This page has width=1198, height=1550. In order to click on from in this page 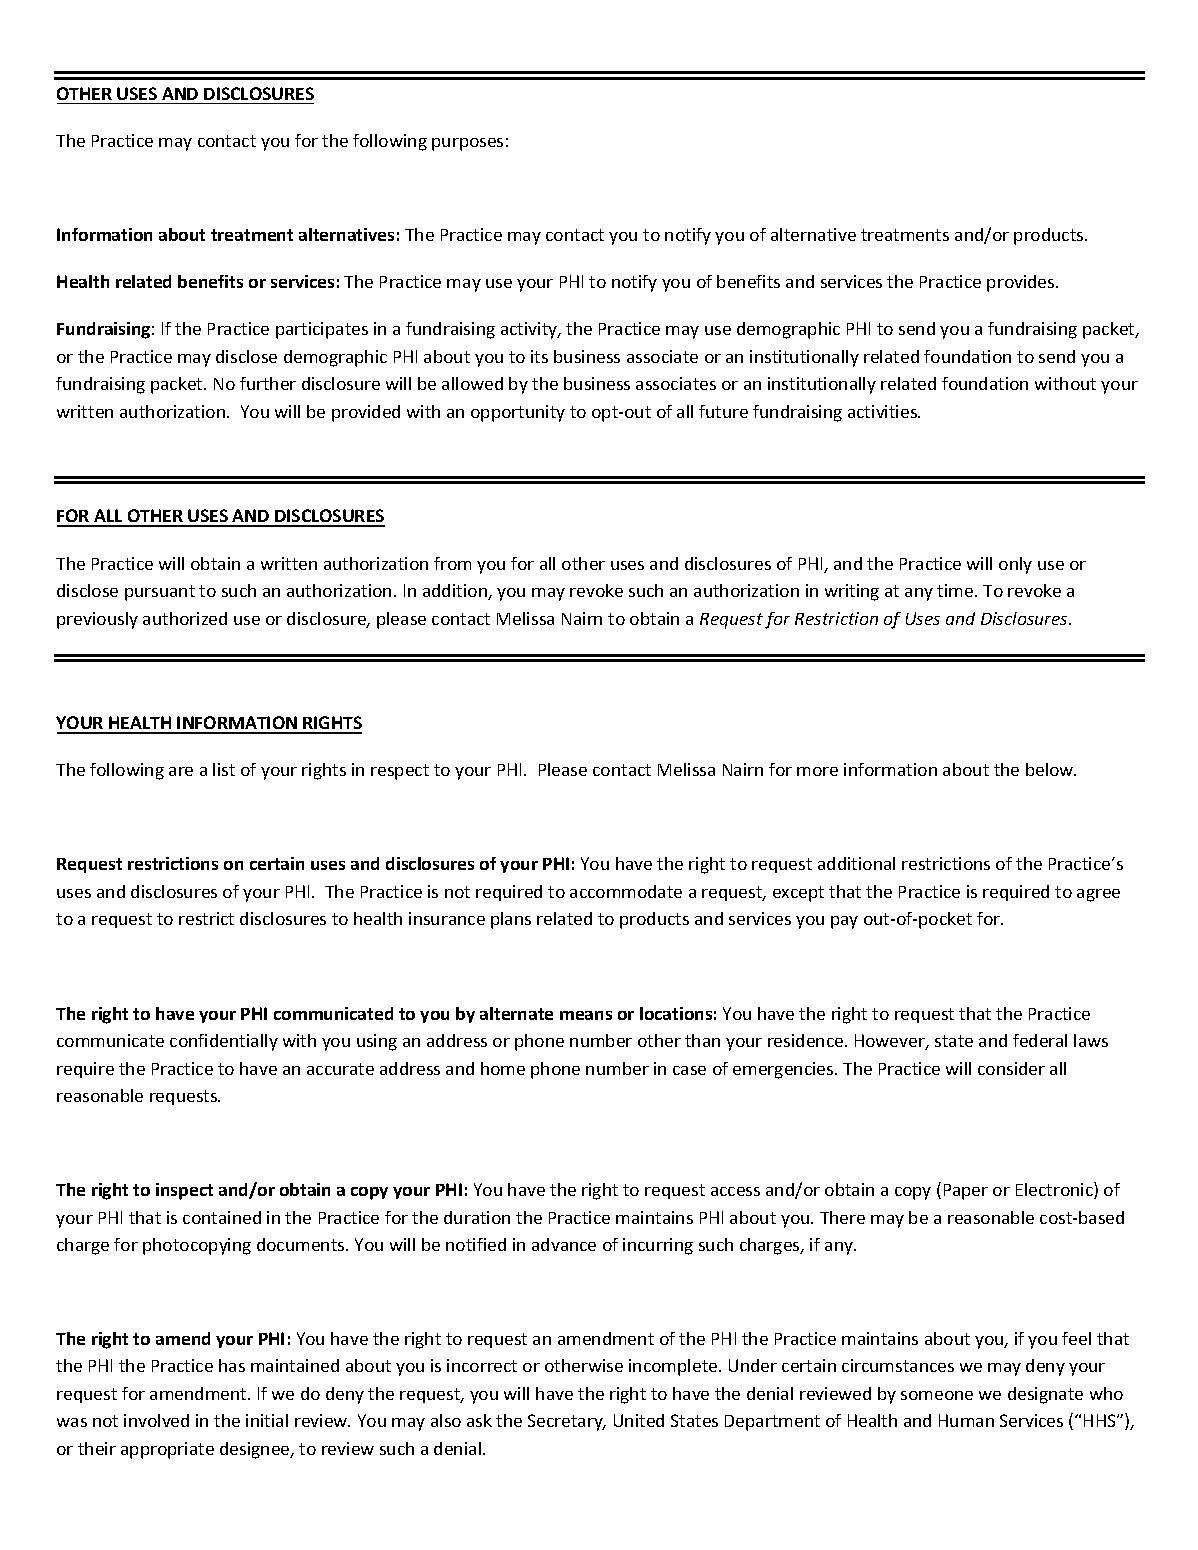, I will do `click(452, 563)`.
